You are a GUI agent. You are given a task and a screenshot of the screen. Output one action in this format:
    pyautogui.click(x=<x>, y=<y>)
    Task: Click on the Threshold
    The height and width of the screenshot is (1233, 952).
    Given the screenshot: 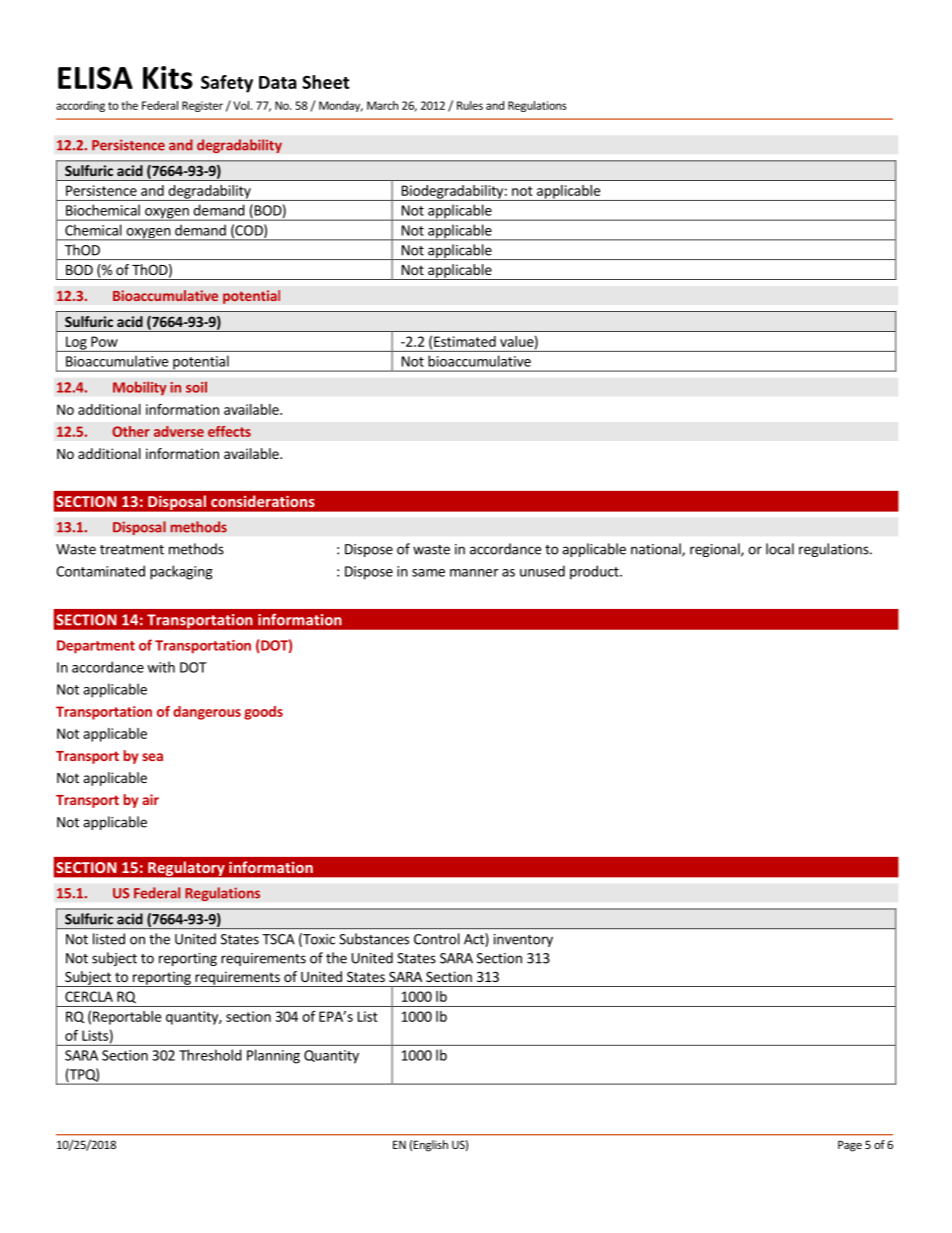 What is the action you would take?
    pyautogui.click(x=210, y=1055)
